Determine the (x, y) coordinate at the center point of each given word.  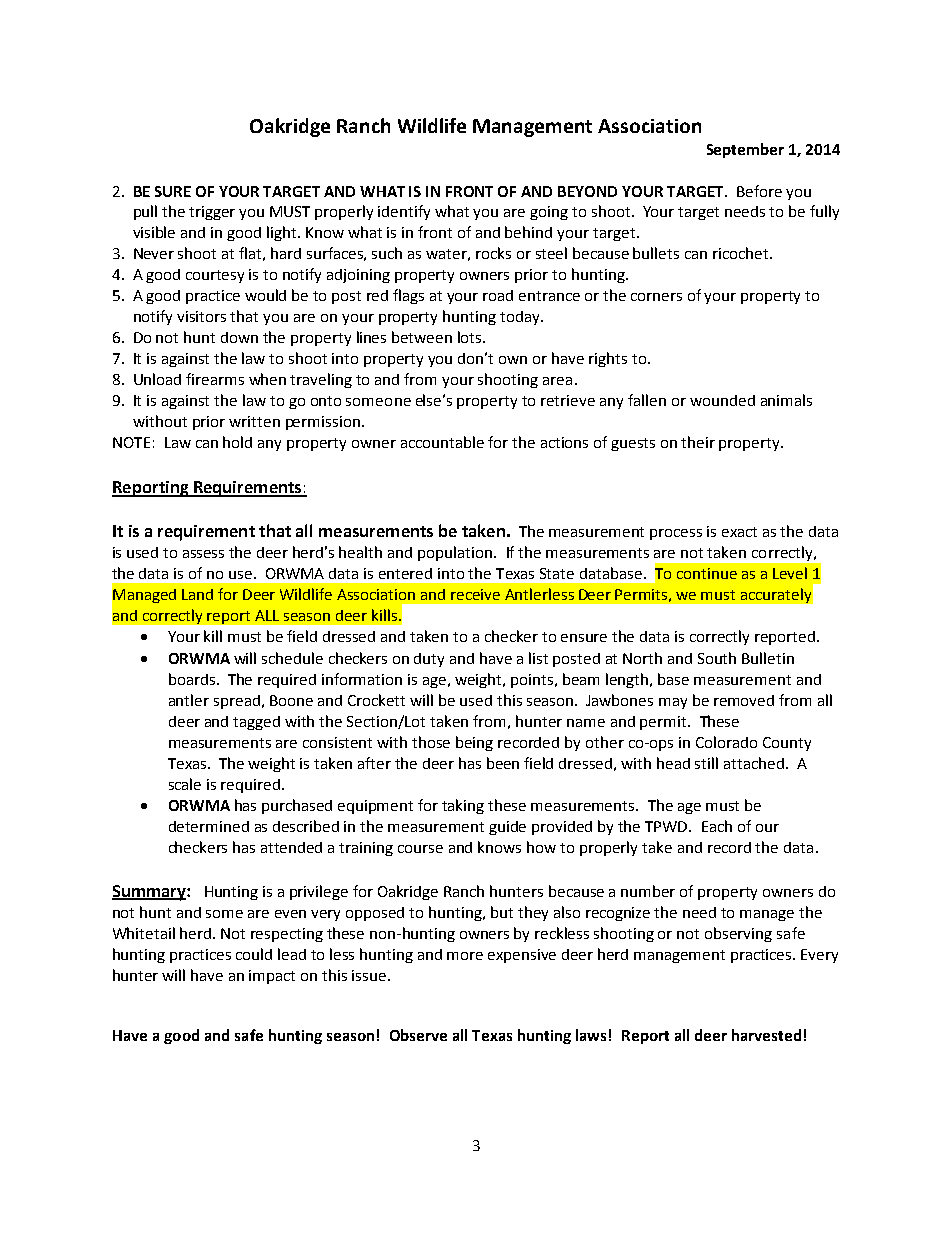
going (549, 213)
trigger (212, 213)
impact (272, 977)
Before (759, 191)
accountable (442, 442)
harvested (766, 1035)
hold (237, 442)
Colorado (726, 742)
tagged (256, 723)
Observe (418, 1035)
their (698, 442)
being (474, 743)
